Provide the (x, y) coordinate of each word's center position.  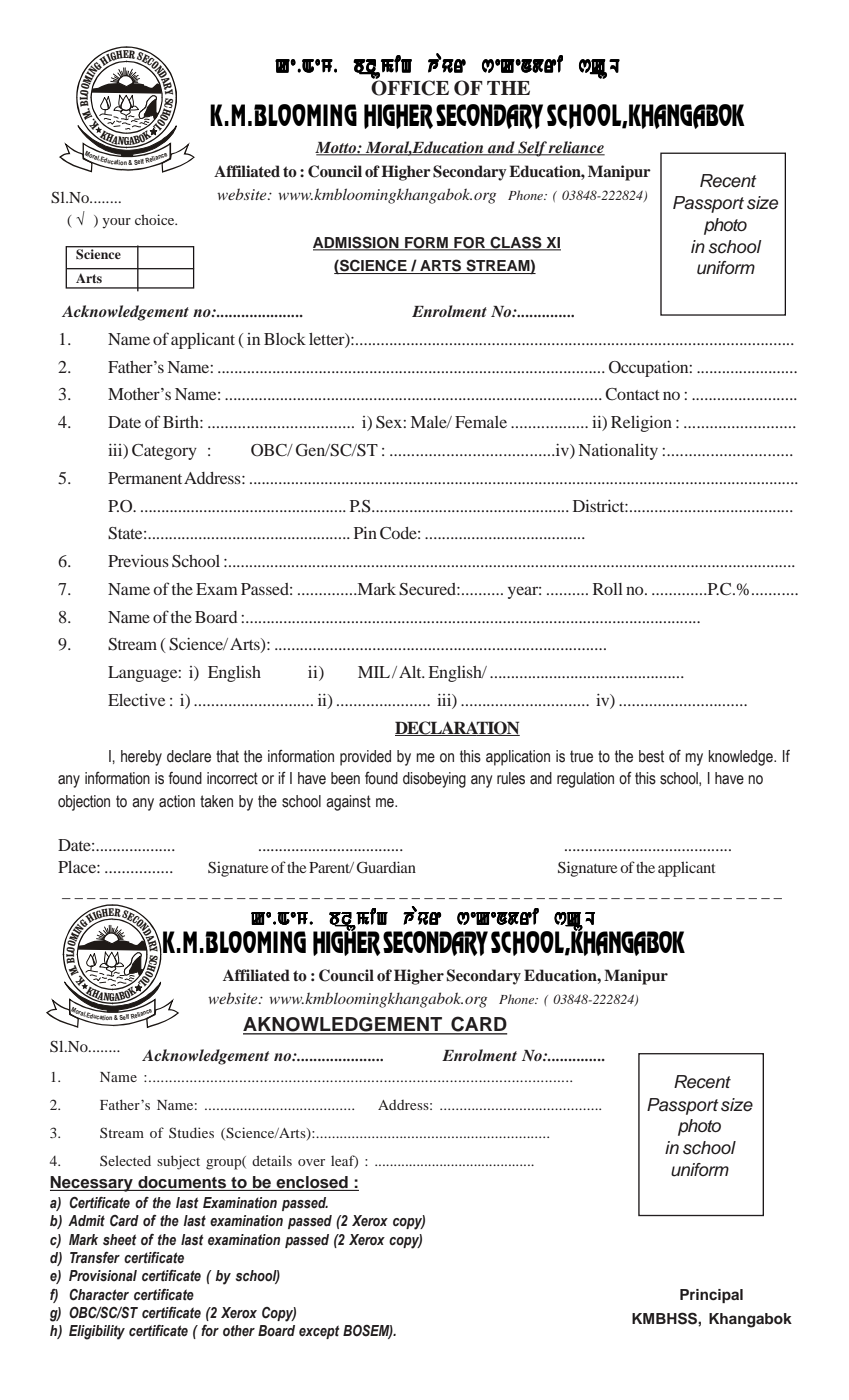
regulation (585, 780)
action (177, 801)
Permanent (145, 478)
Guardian (386, 867)
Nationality (618, 452)
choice (156, 219)
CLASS (516, 243)
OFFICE (410, 87)
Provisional (103, 1276)
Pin (365, 533)
